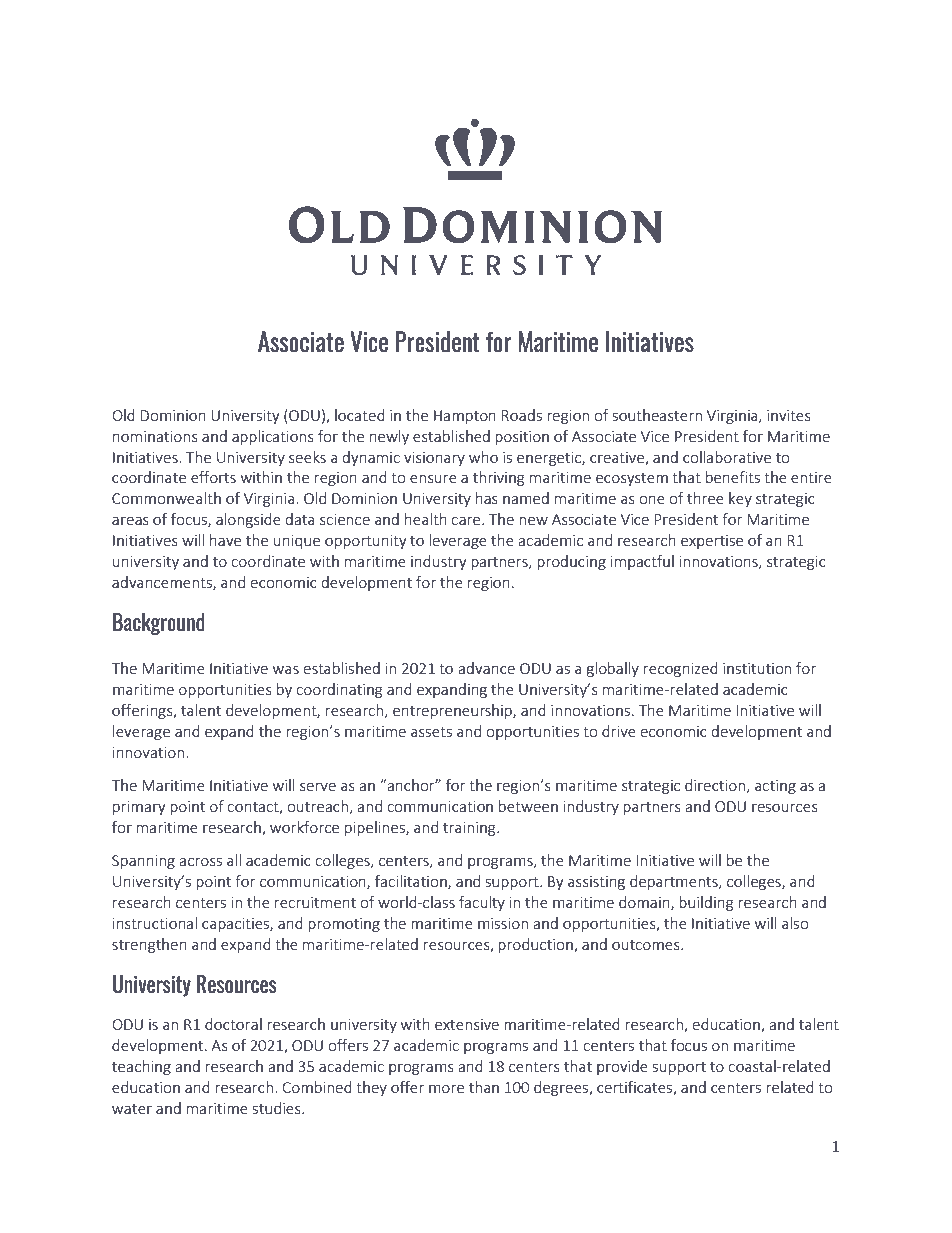 This image has width=952, height=1233. I want to click on entrepreneurship, so click(453, 711).
